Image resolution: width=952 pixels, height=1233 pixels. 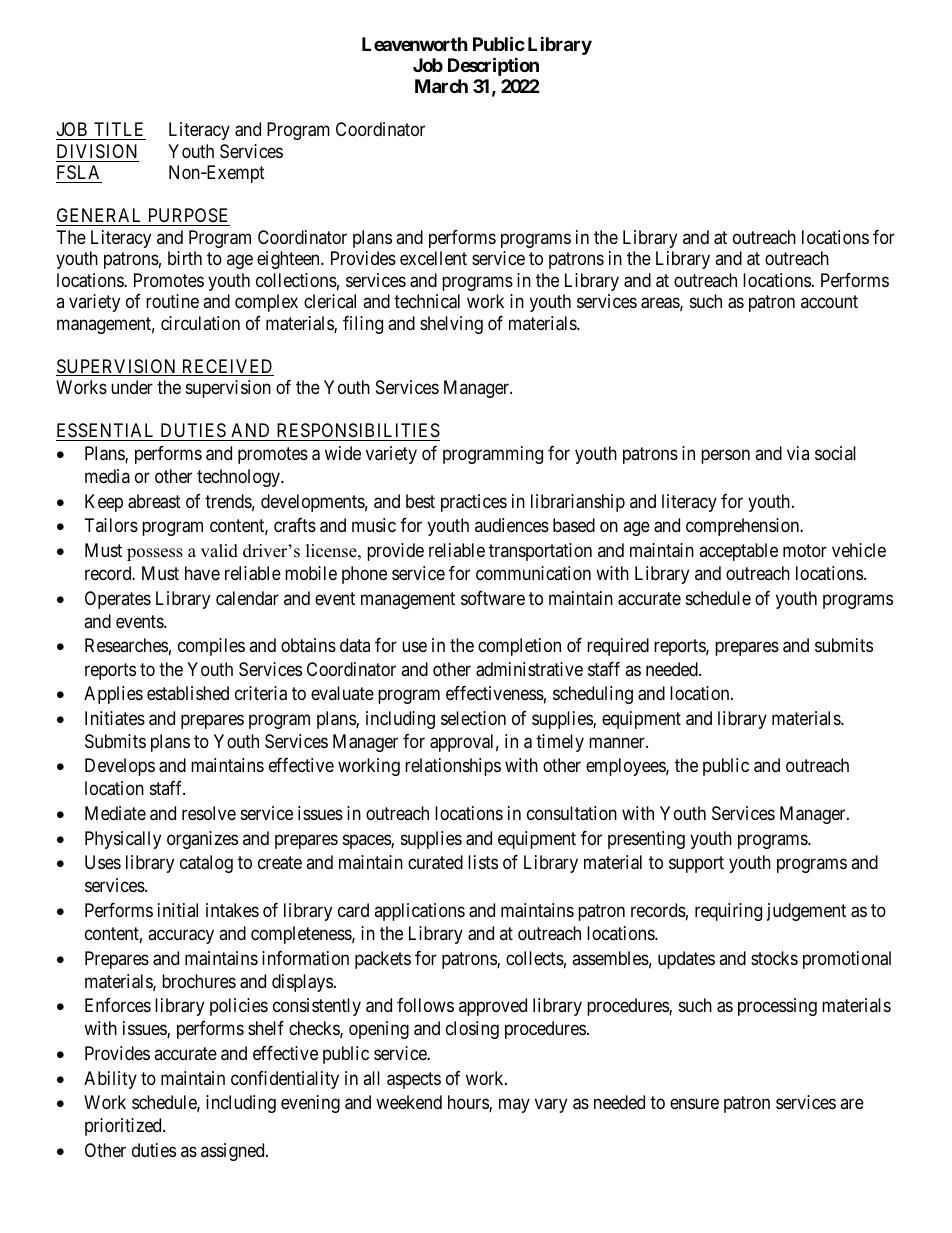 What do you see at coordinates (209, 813) in the screenshot?
I see `resolve` at bounding box center [209, 813].
